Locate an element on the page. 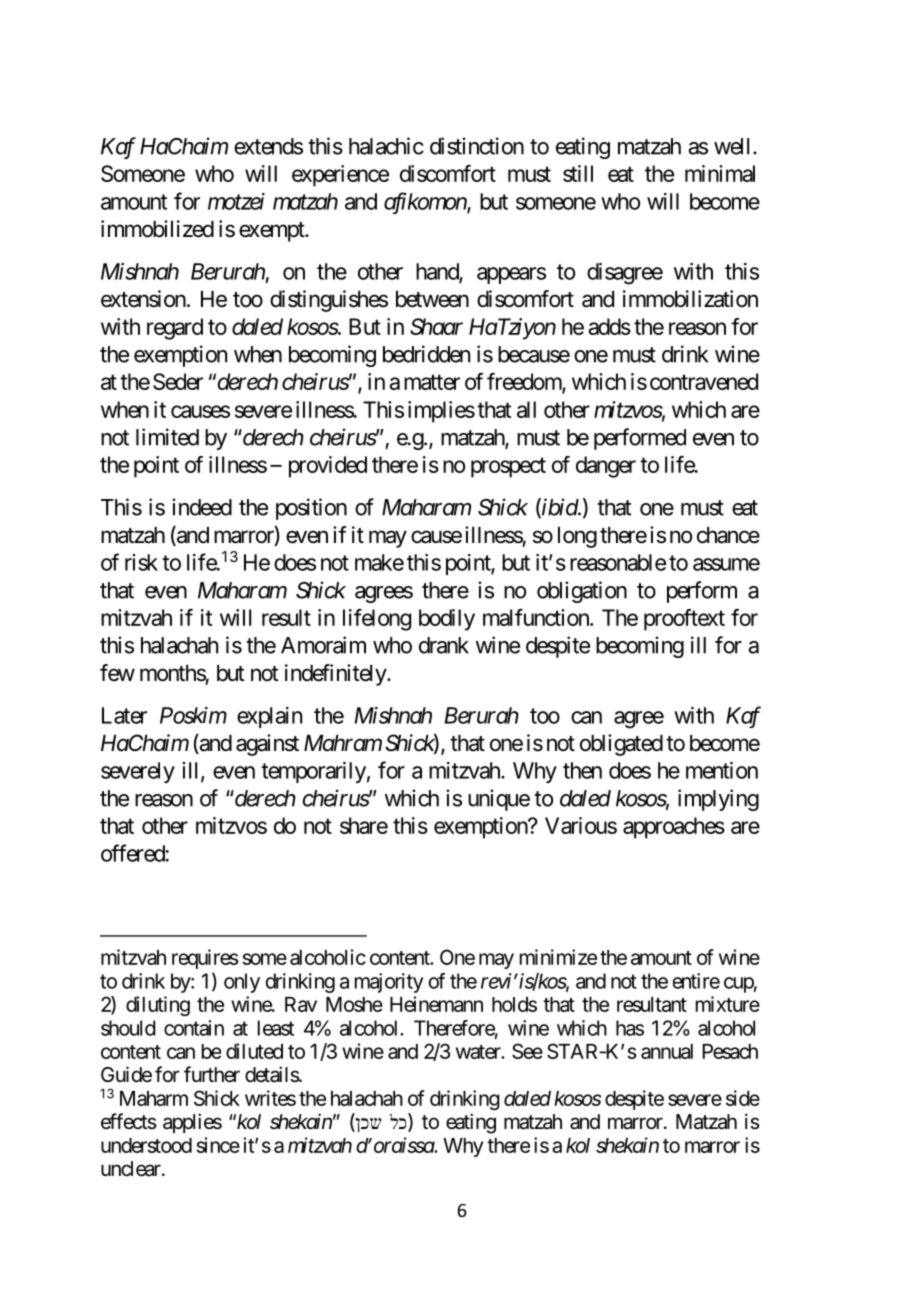 This document has width=924, height=1314. immobilized is located at coordinates (157, 229).
